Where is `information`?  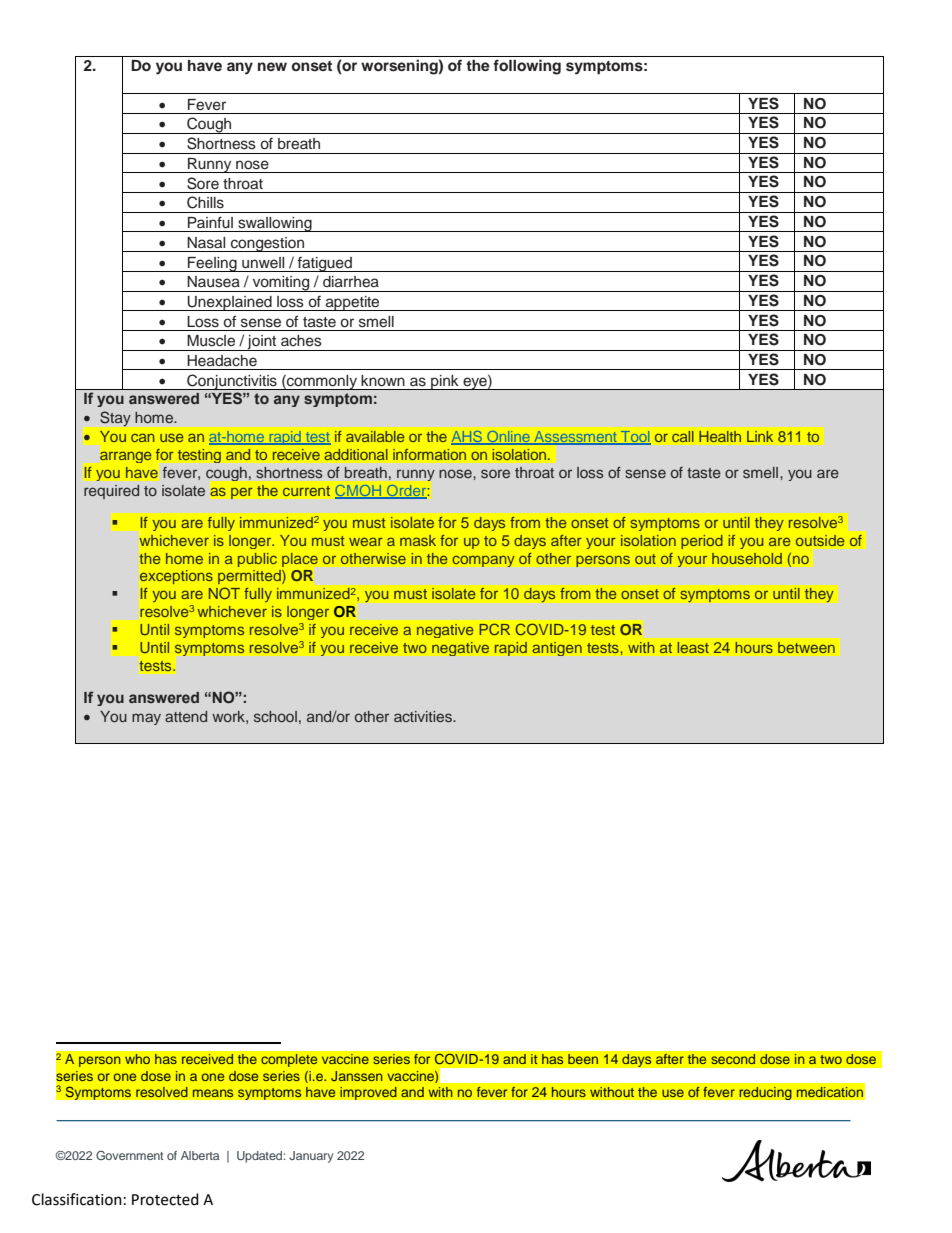
information is located at coordinates (429, 454).
